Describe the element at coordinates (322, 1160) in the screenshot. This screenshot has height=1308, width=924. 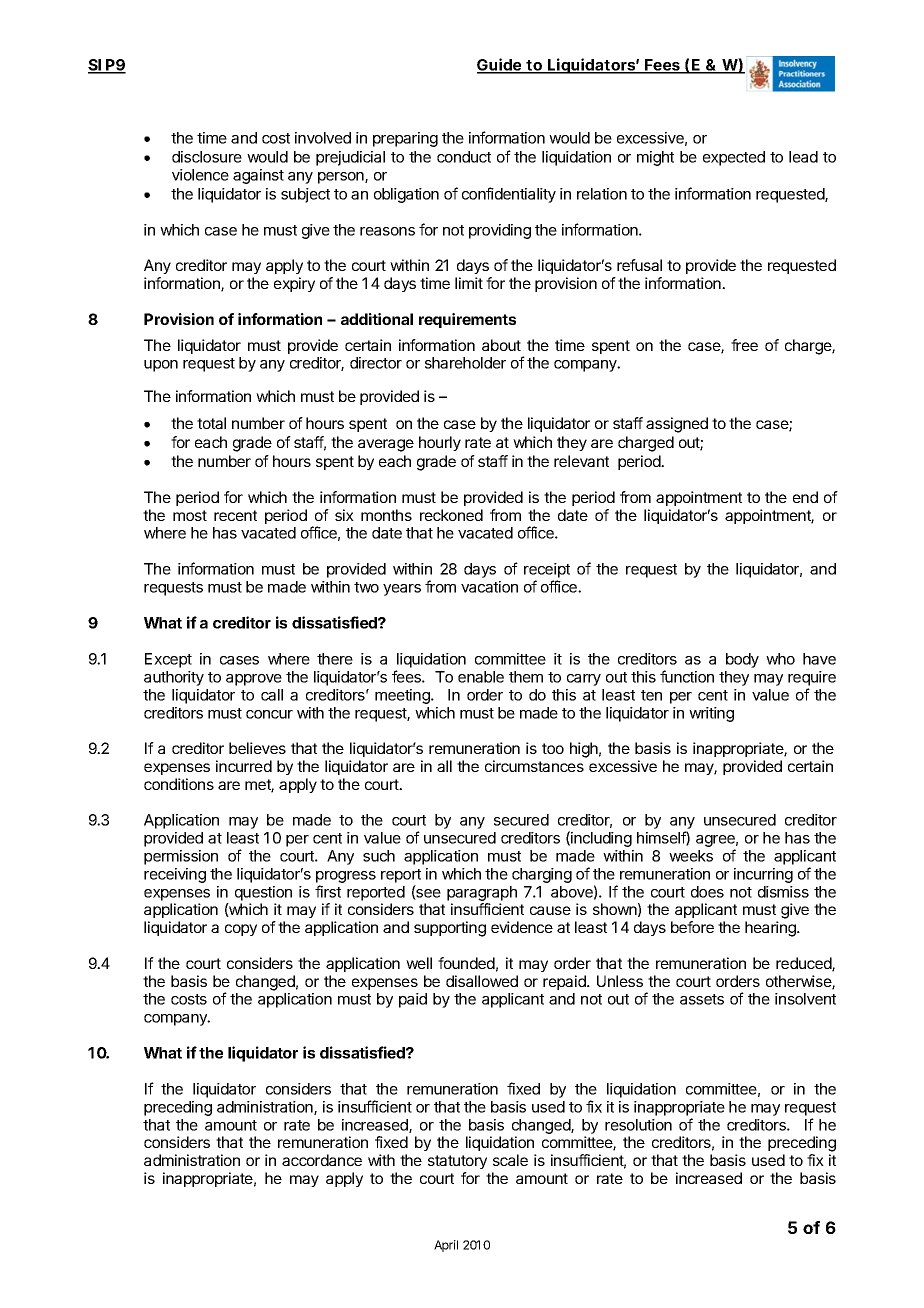
I see `accordance` at that location.
